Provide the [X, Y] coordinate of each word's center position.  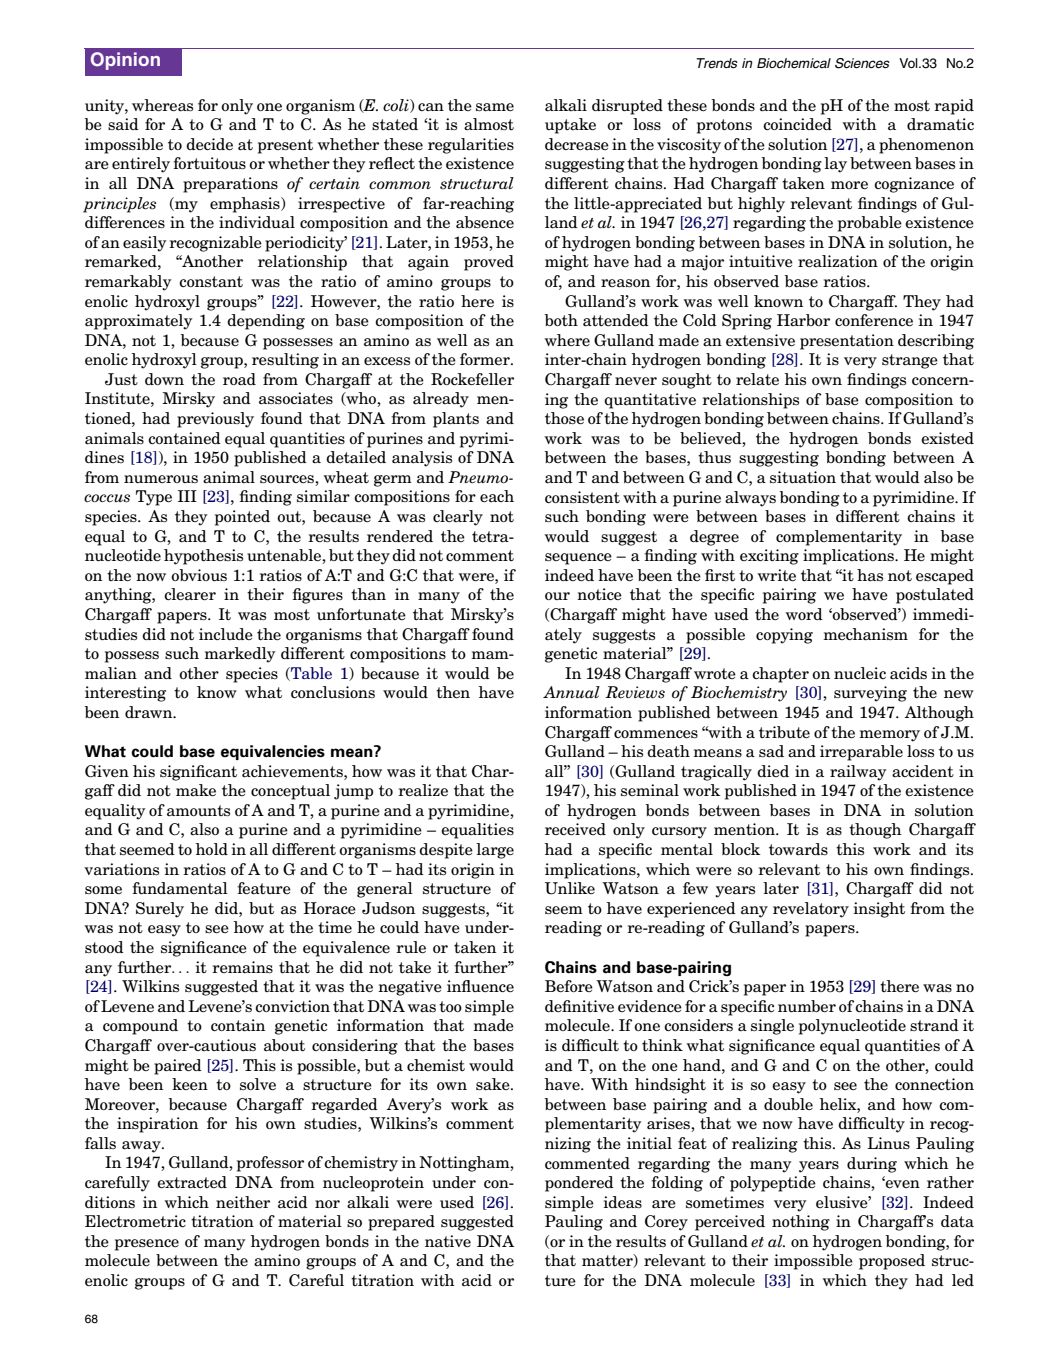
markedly [240, 655]
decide [209, 144]
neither [243, 1202]
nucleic [860, 673]
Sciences [862, 63]
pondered [579, 1184]
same [495, 107]
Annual [571, 692]
